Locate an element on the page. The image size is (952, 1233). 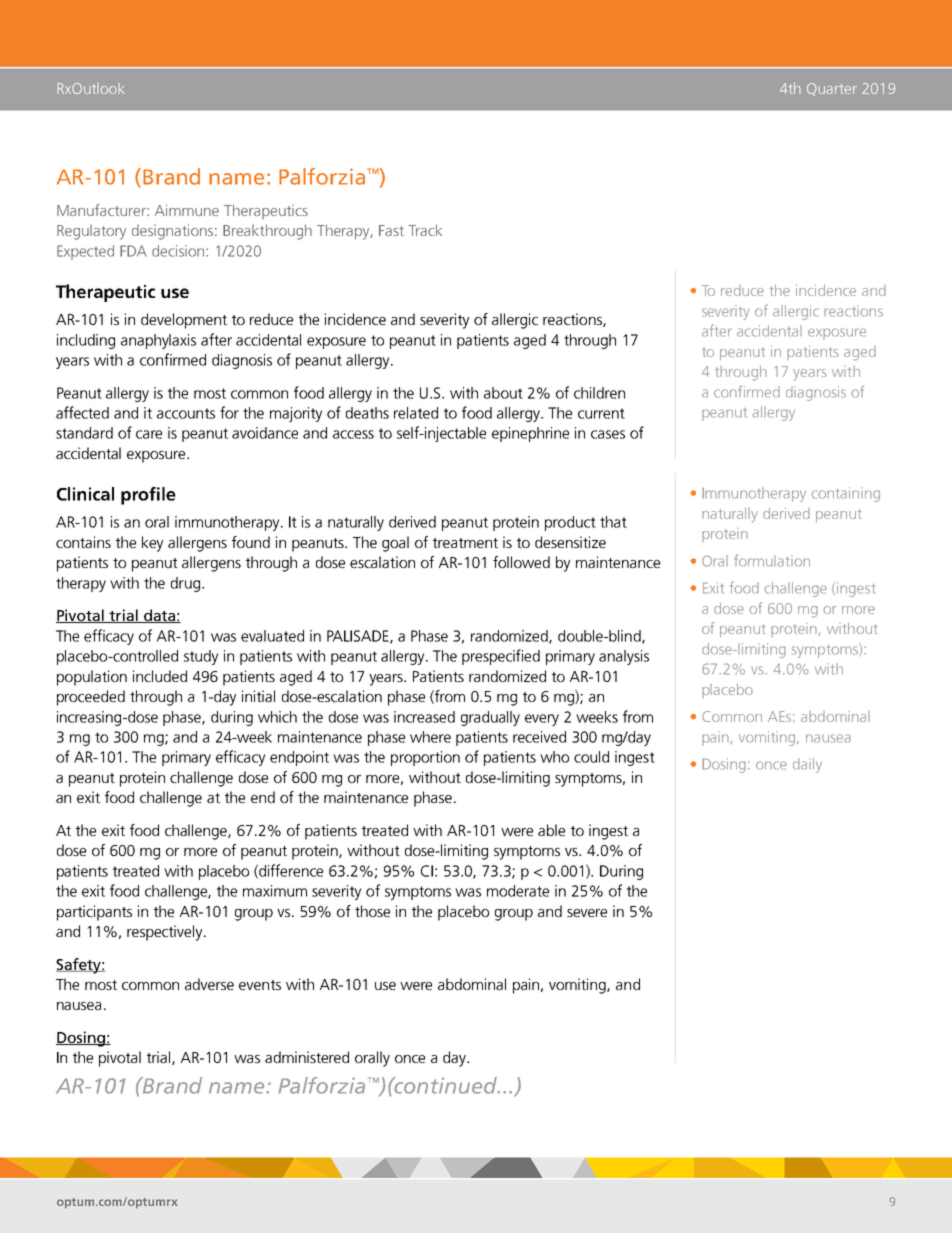
Regulatory is located at coordinates (91, 232).
